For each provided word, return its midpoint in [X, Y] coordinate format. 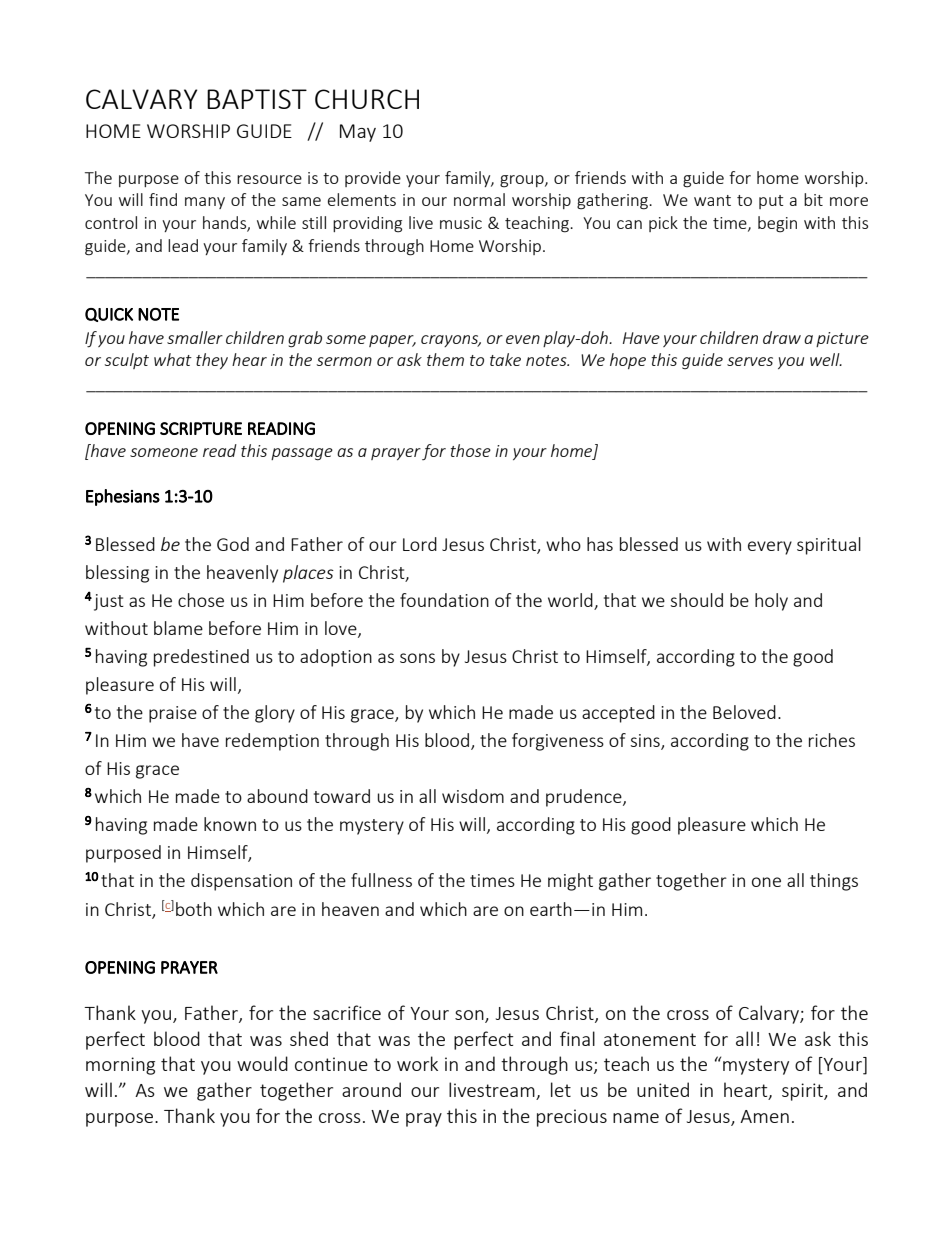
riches [832, 740]
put [771, 202]
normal [479, 199]
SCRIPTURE [201, 428]
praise [173, 714]
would [262, 1063]
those [471, 450]
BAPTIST [257, 99]
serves [750, 361]
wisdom [473, 796]
